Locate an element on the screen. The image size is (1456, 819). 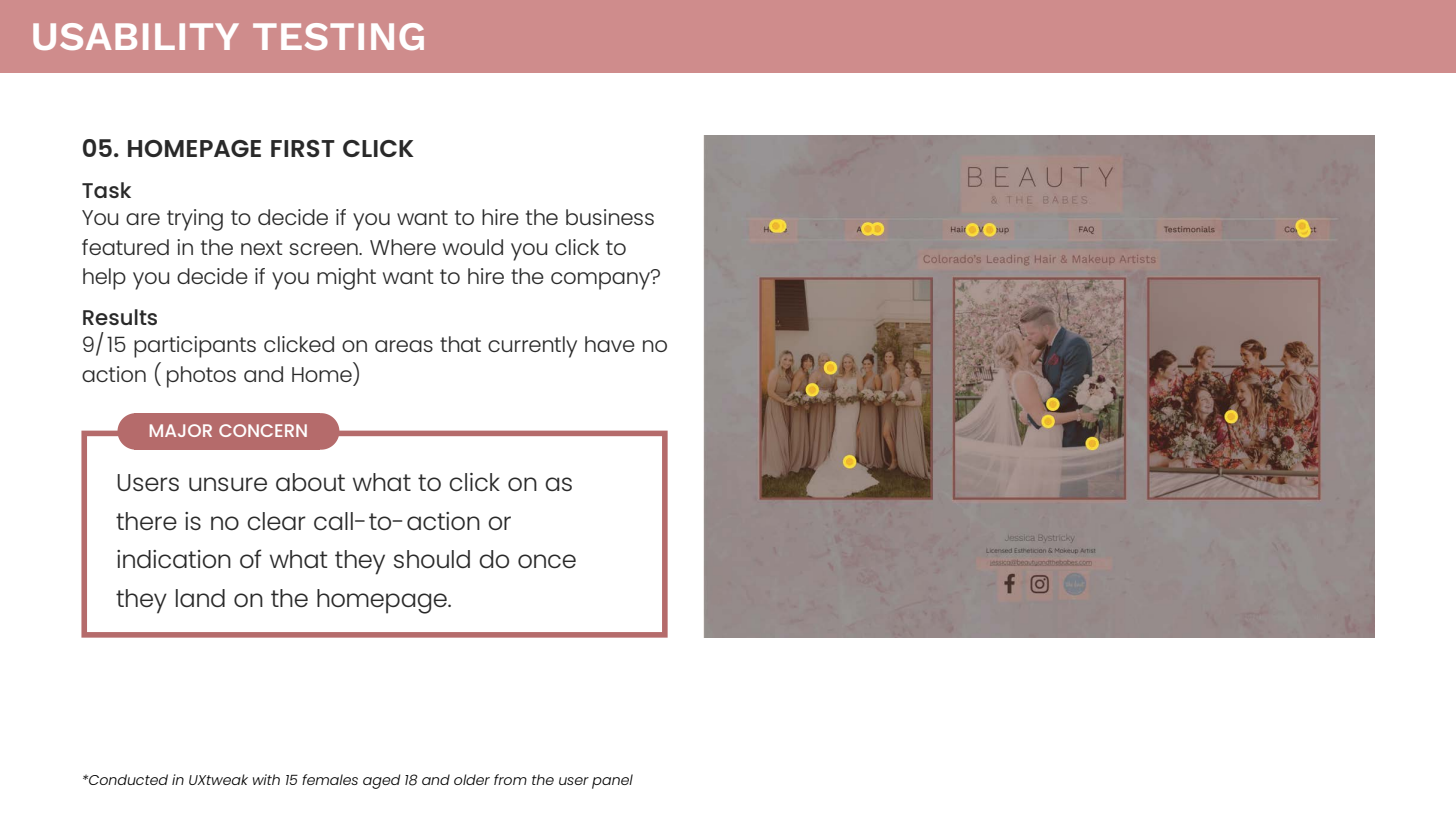
there is located at coordinates (146, 521).
